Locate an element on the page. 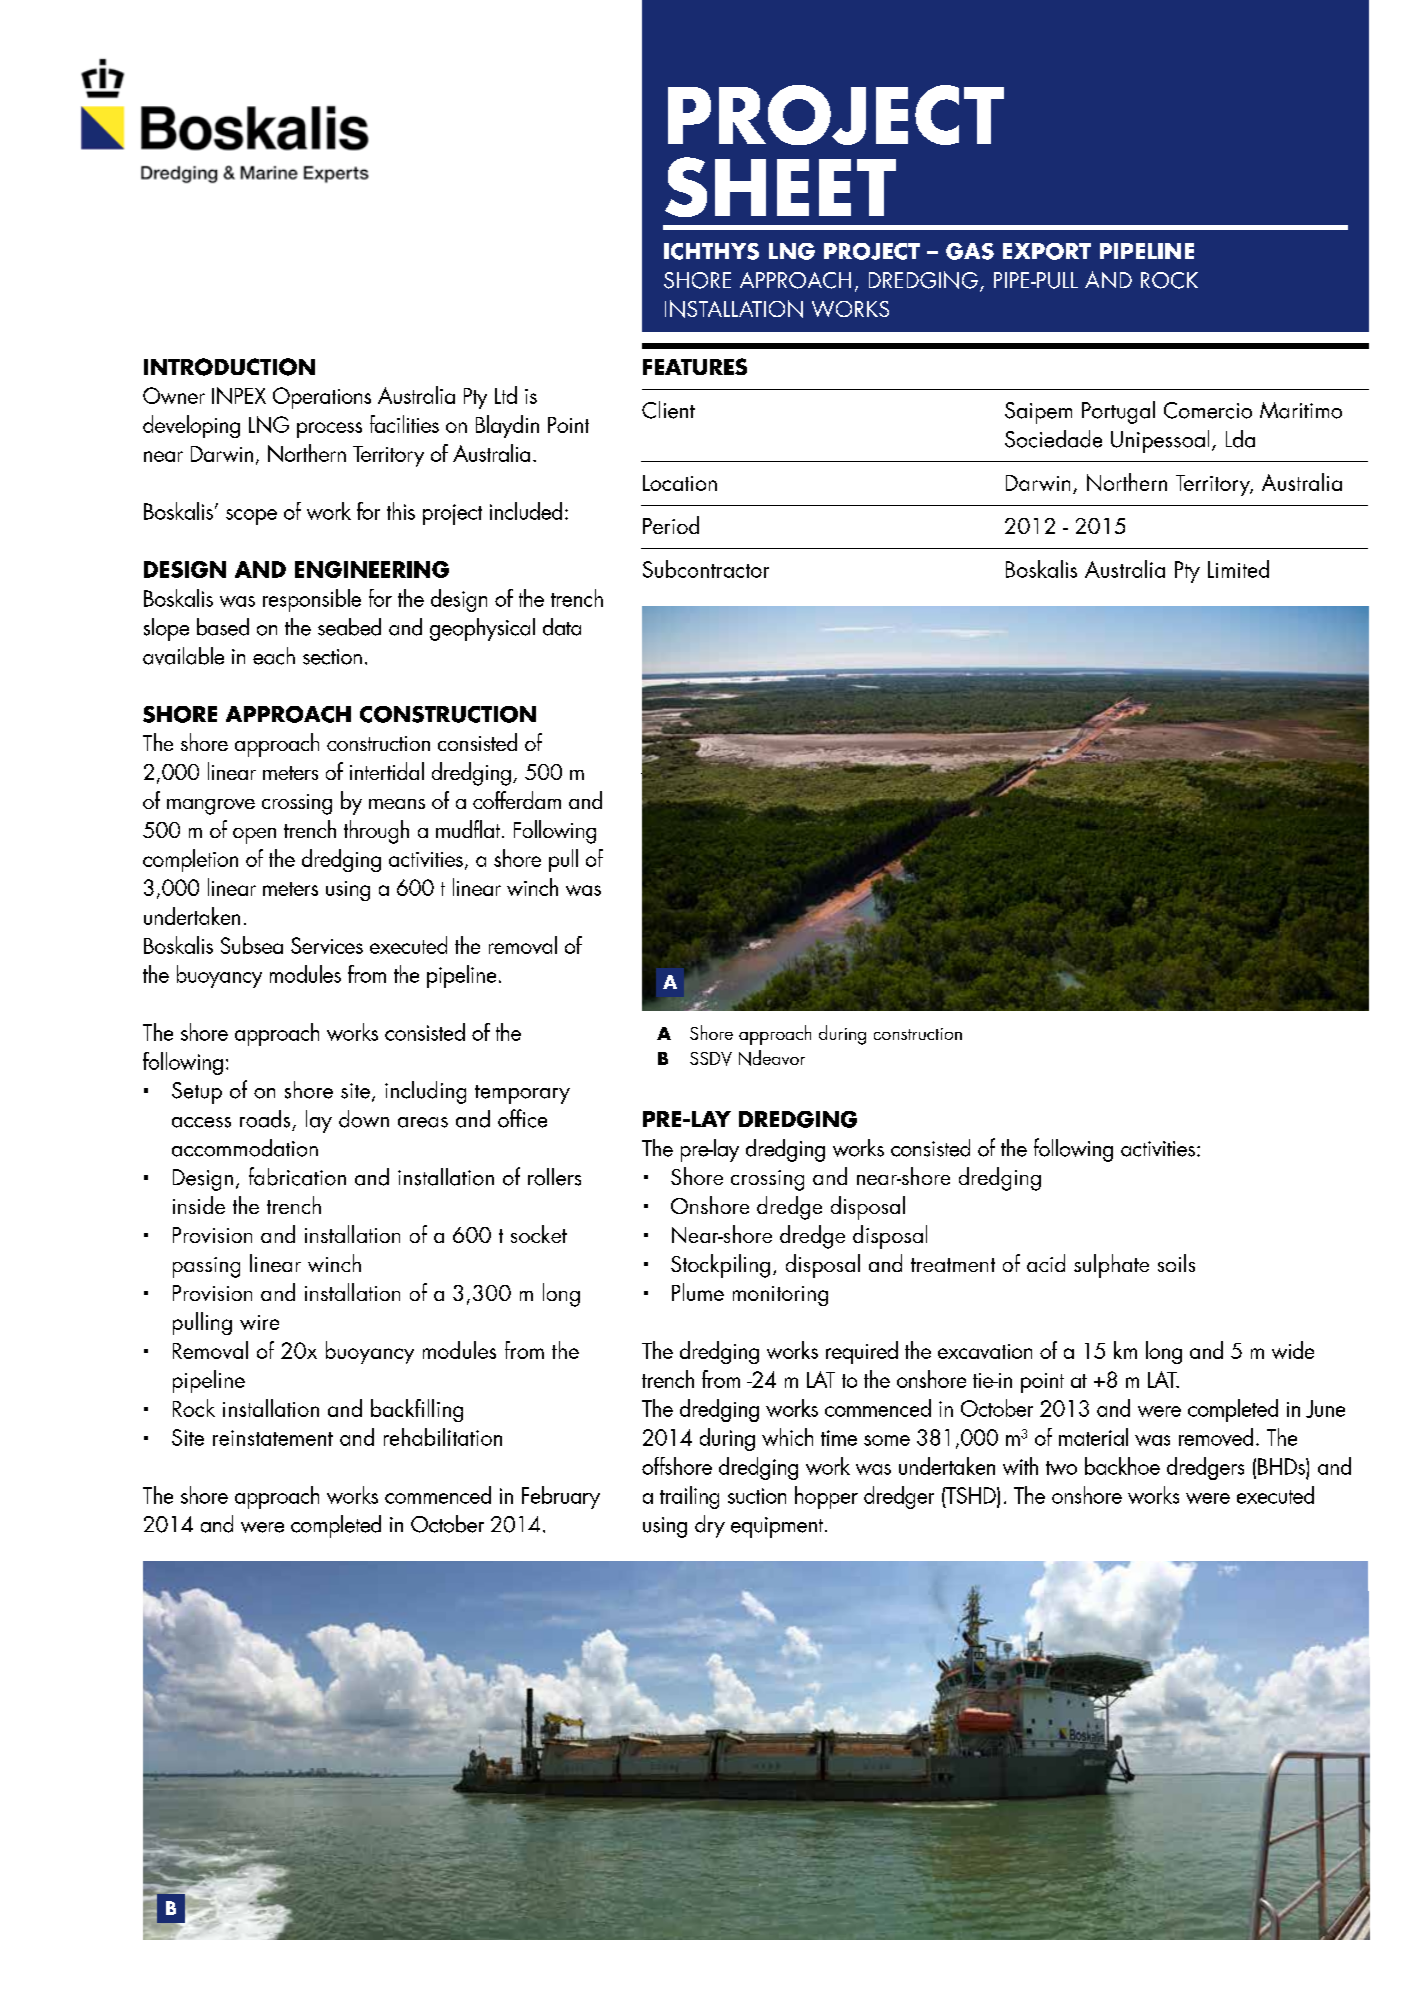 The height and width of the page is (1997, 1426). Subcontractor is located at coordinates (706, 569).
